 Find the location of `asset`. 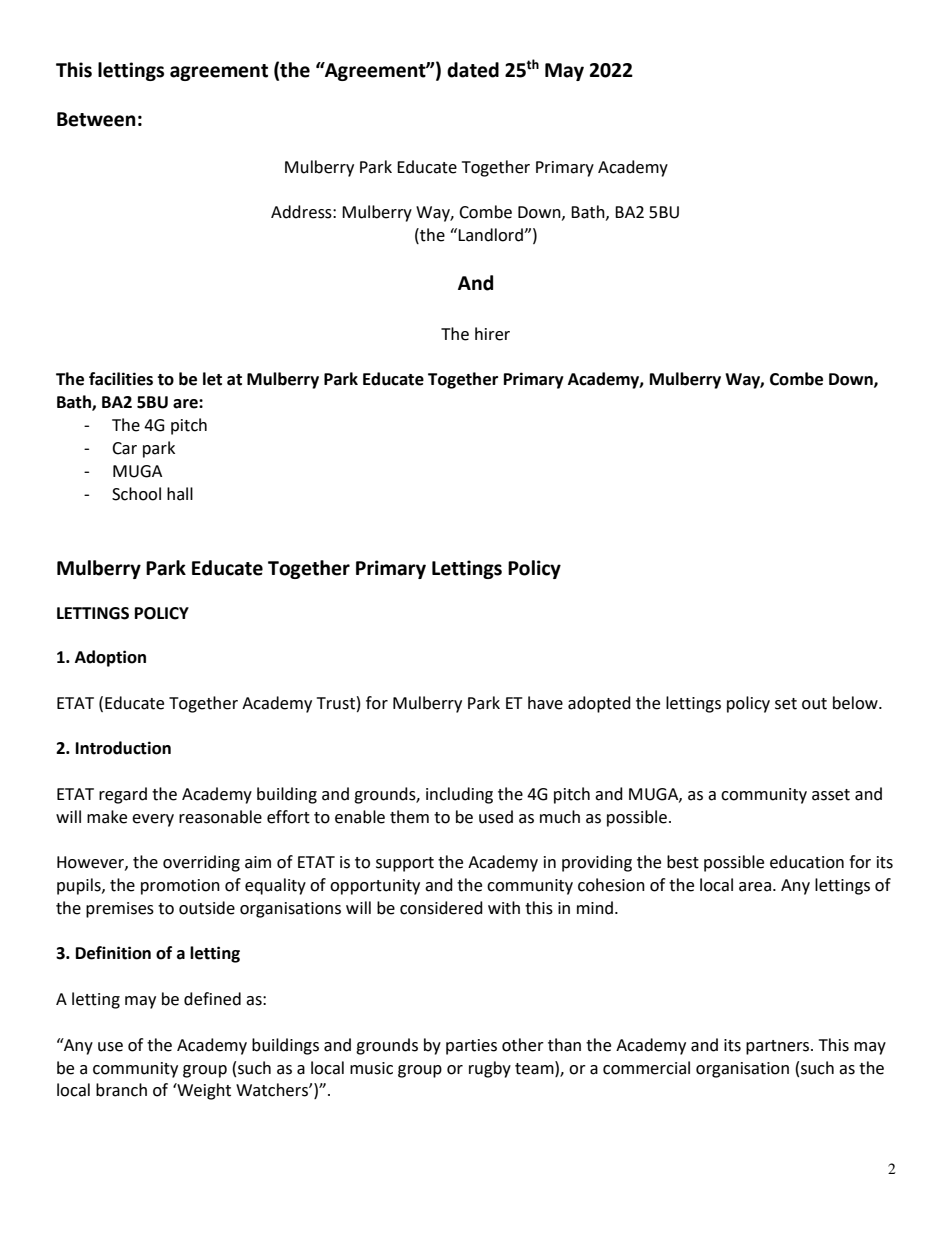

asset is located at coordinates (831, 795).
